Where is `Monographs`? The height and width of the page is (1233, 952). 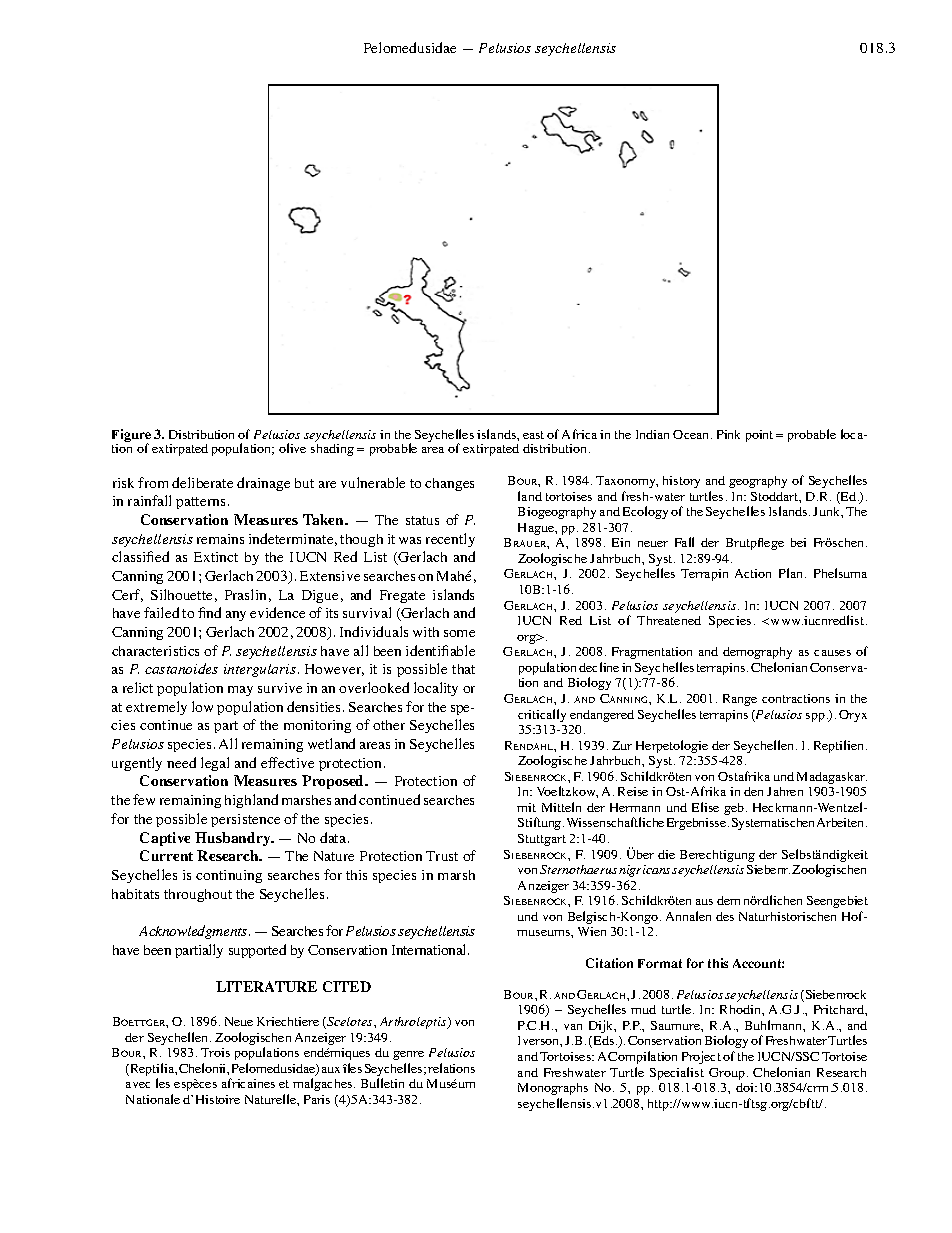
Monographs is located at coordinates (553, 1089).
